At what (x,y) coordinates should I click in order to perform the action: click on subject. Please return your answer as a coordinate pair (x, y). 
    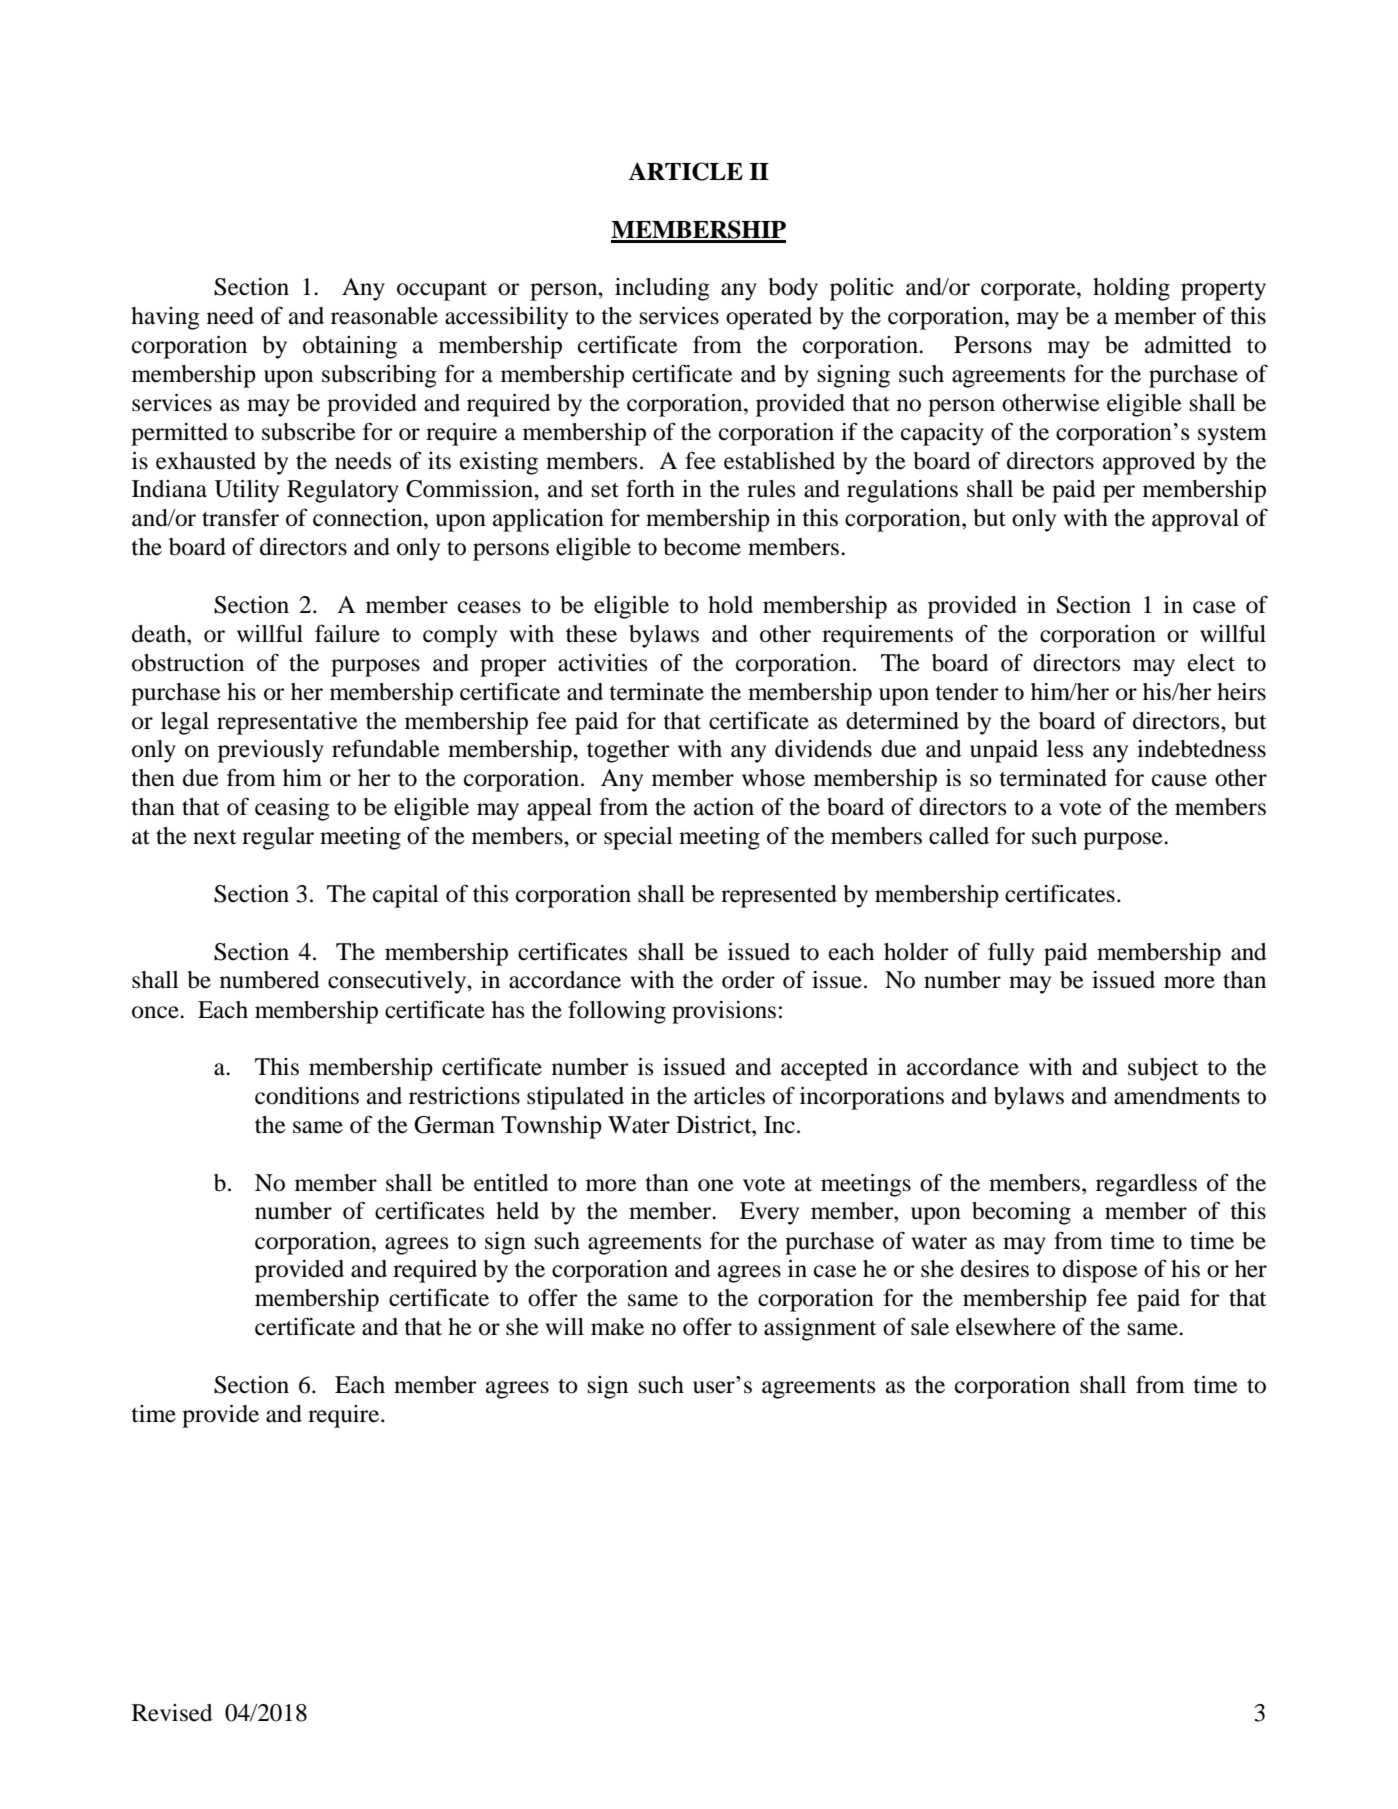
    Looking at the image, I should click on (1163, 1069).
